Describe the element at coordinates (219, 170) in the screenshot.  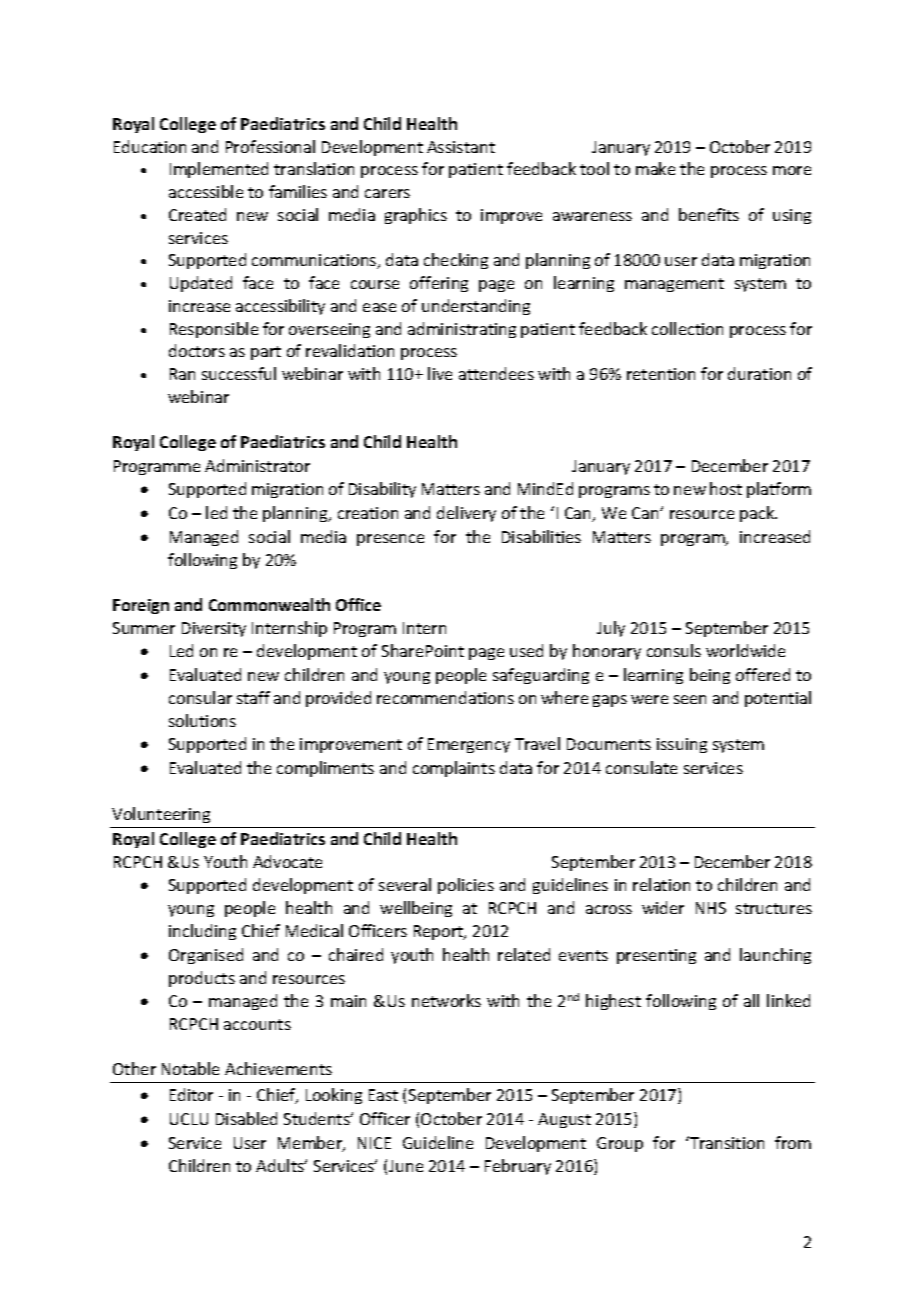
I see `Implemented` at that location.
